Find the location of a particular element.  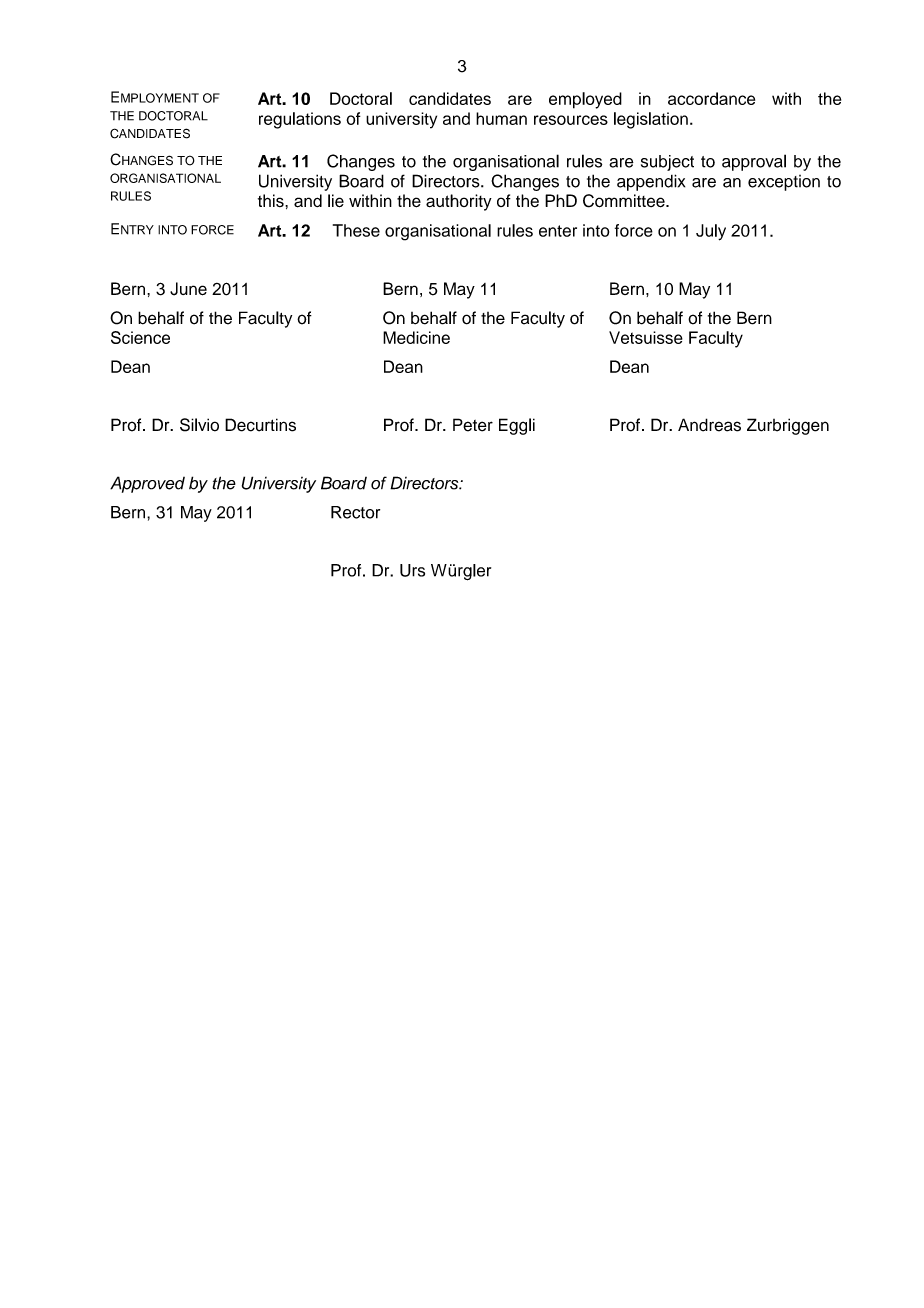

Urs is located at coordinates (412, 570).
